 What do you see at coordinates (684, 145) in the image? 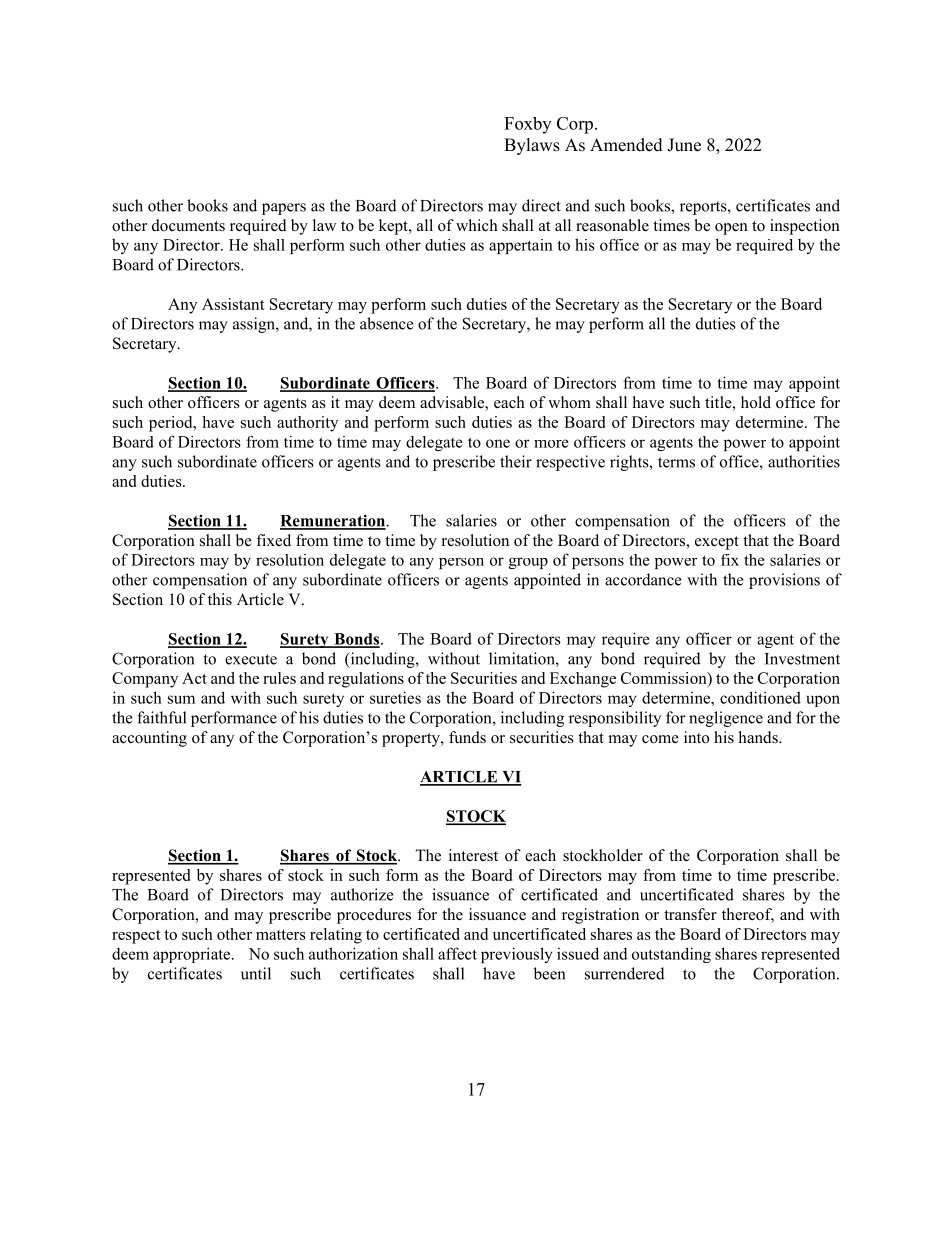
I see `June` at bounding box center [684, 145].
